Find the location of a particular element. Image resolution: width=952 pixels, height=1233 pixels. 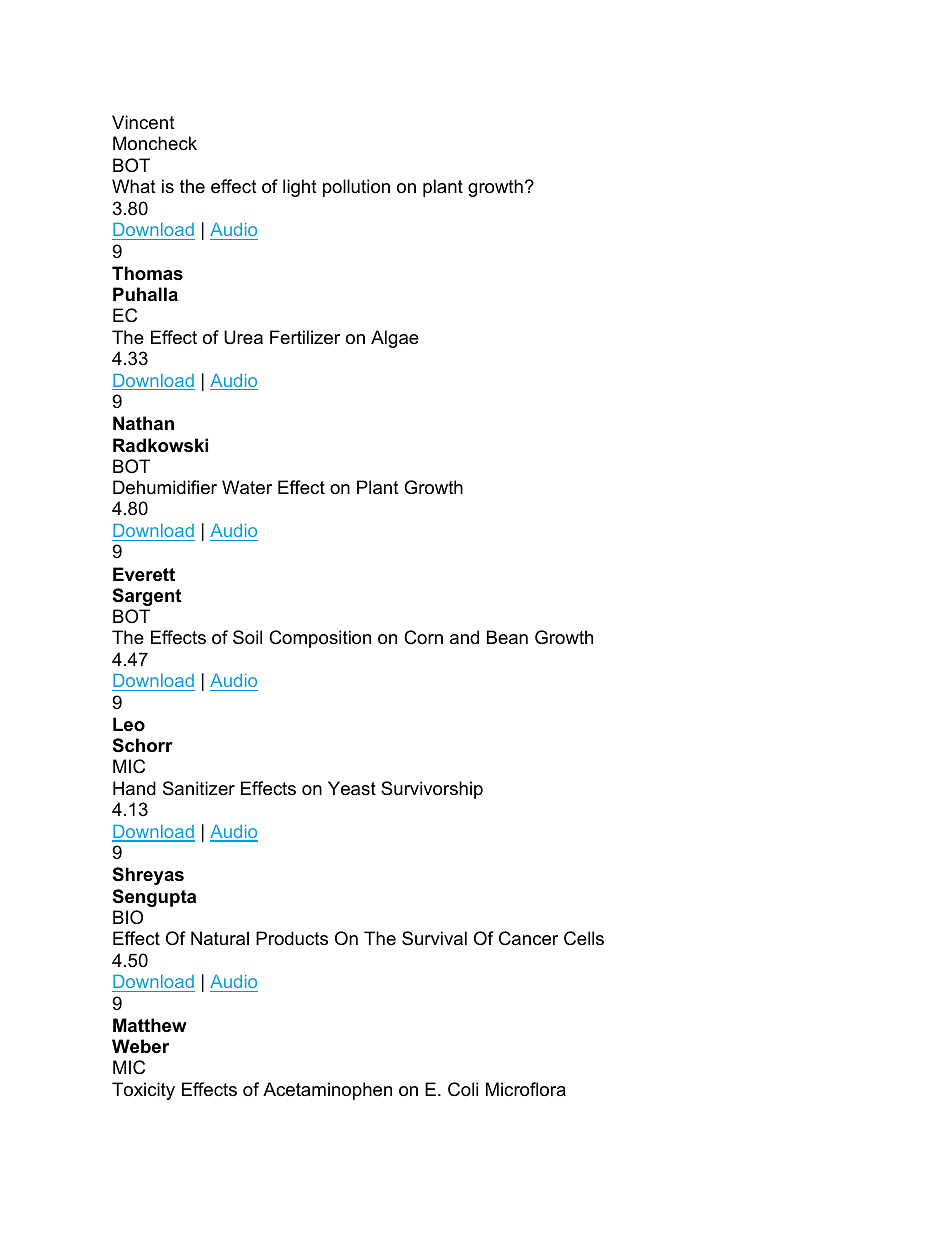

Bean is located at coordinates (507, 637).
